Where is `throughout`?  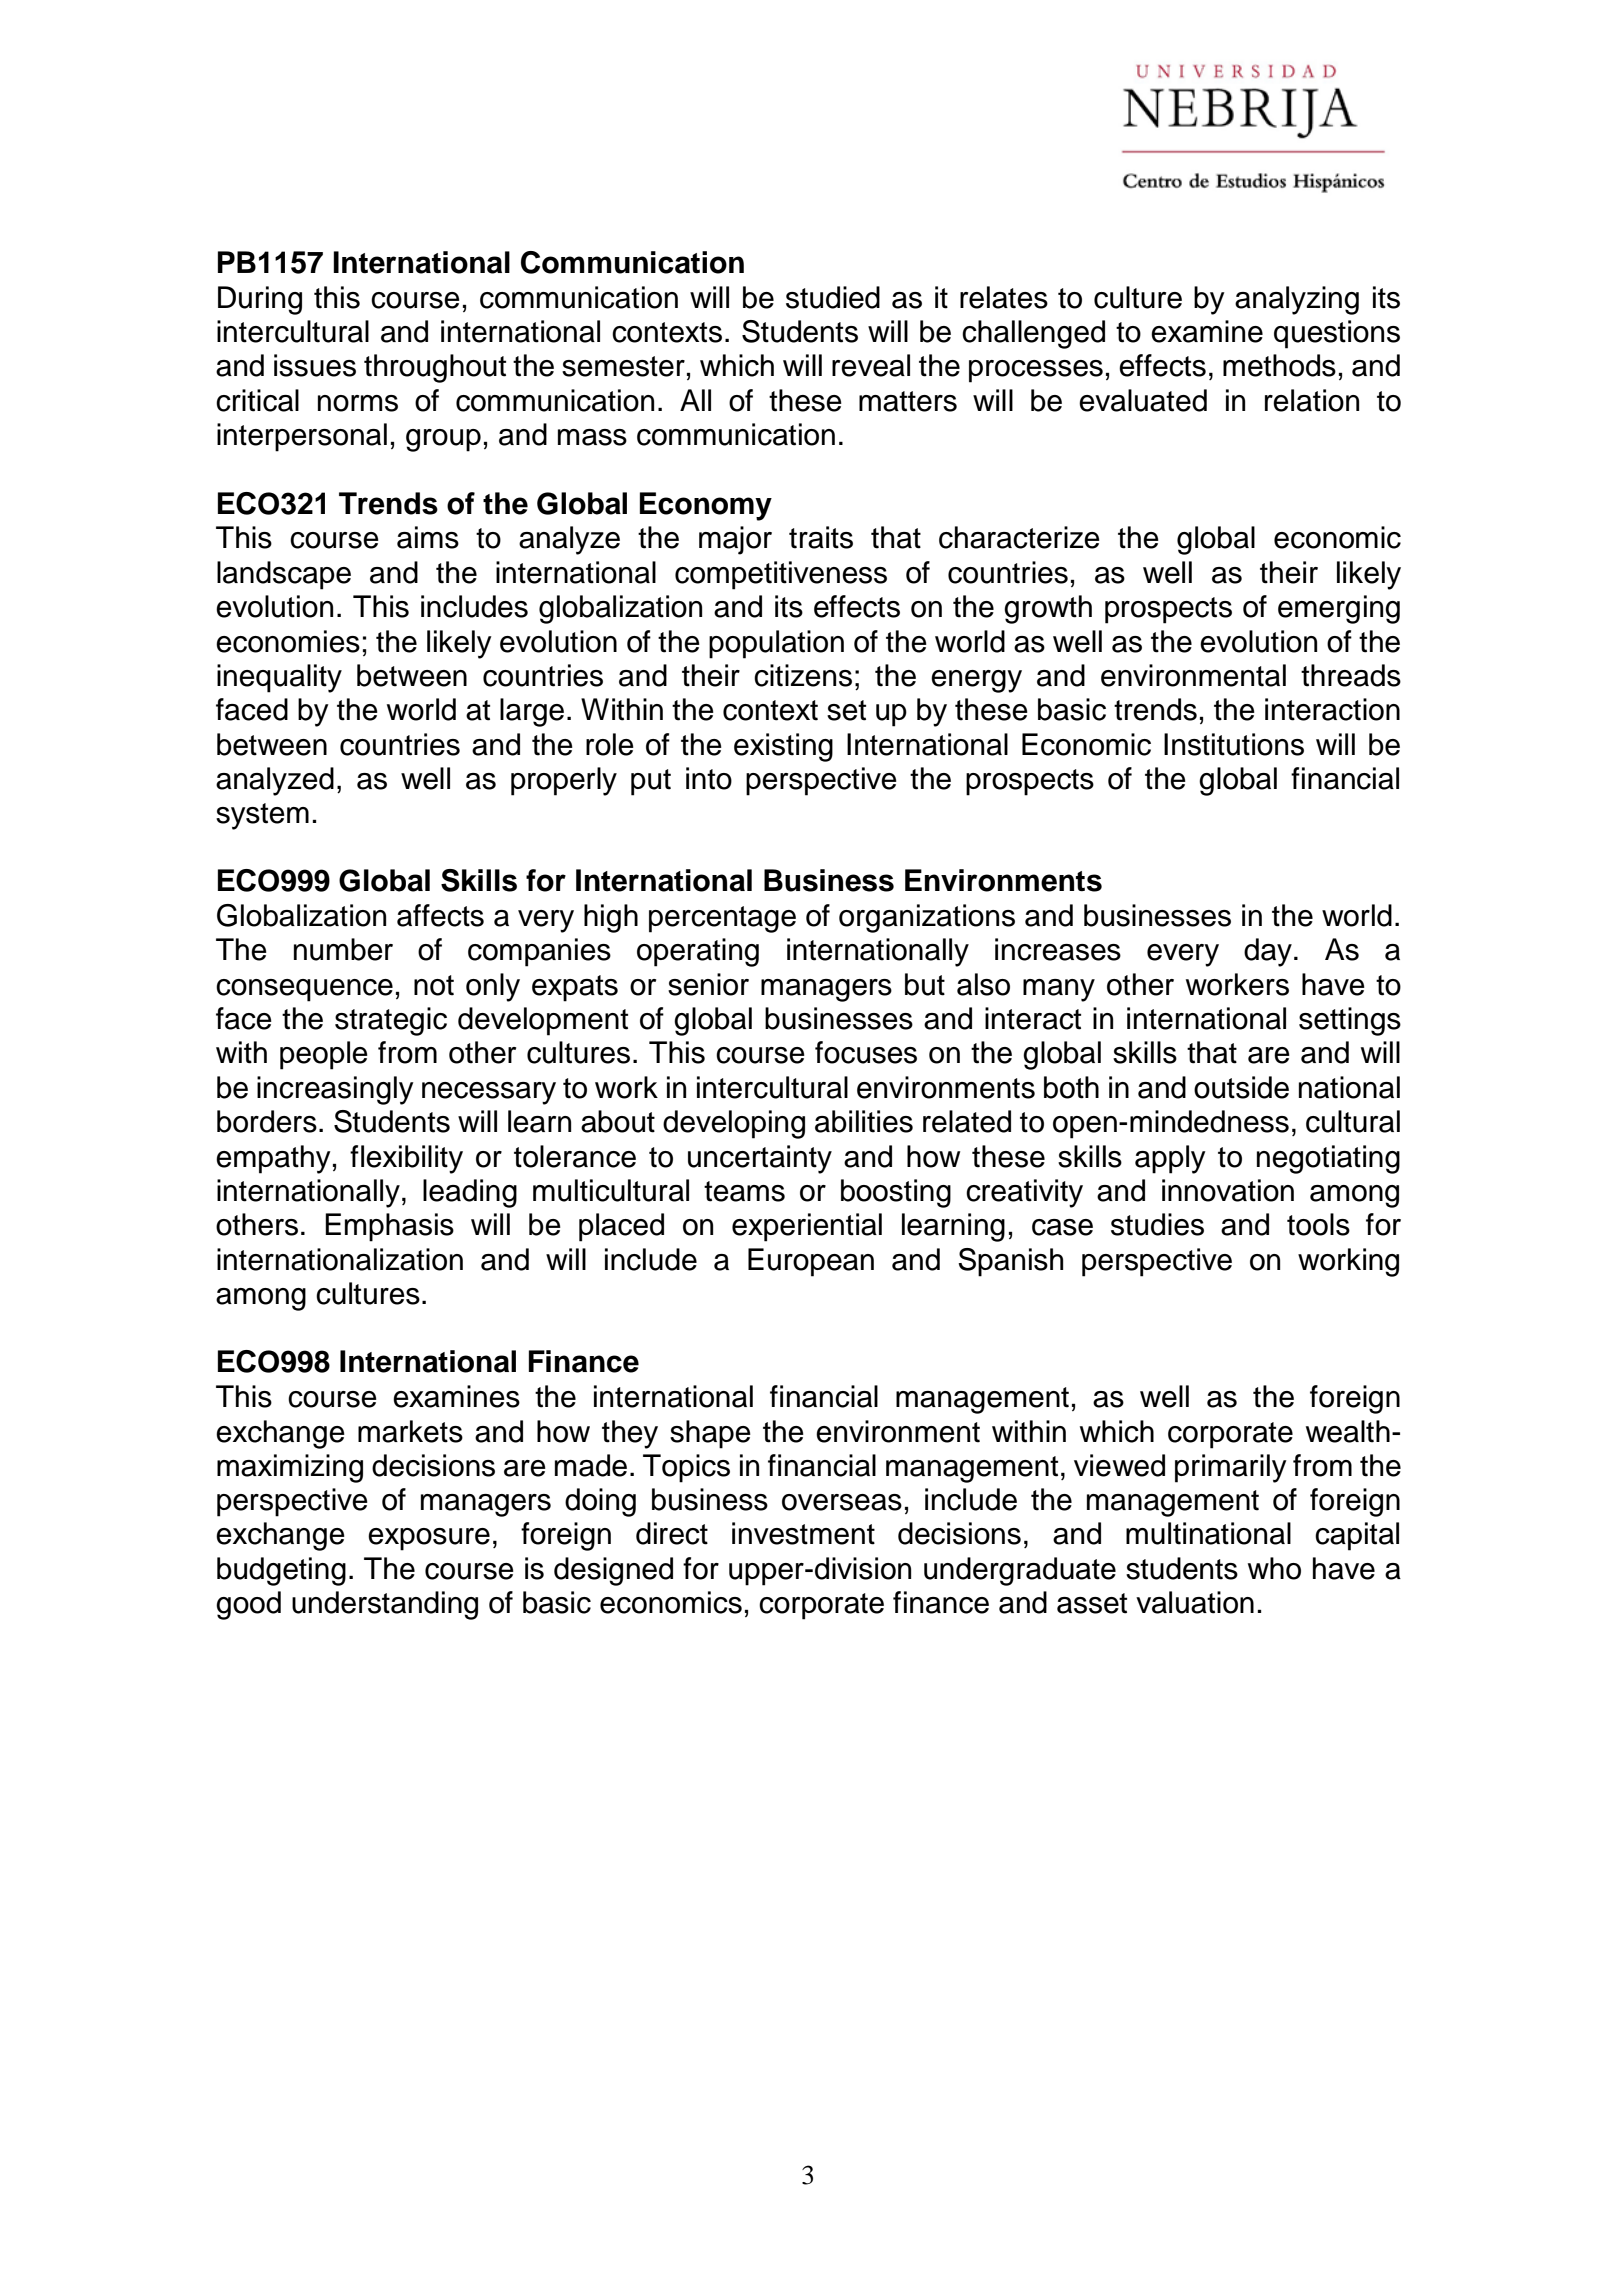
throughout is located at coordinates (435, 368).
